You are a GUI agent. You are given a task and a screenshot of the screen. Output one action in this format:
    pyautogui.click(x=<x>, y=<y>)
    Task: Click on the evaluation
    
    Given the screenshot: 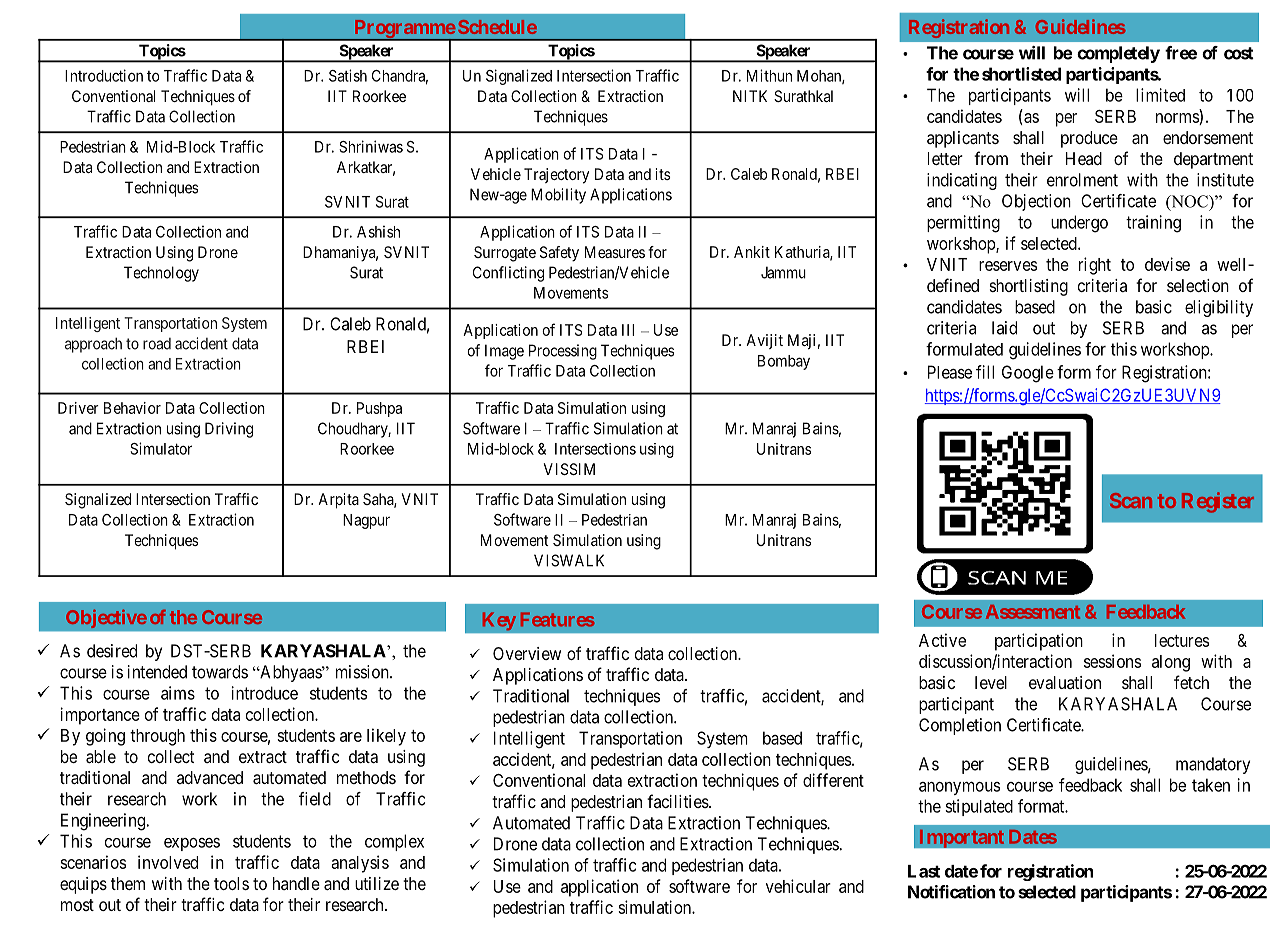 What is the action you would take?
    pyautogui.click(x=1065, y=682)
